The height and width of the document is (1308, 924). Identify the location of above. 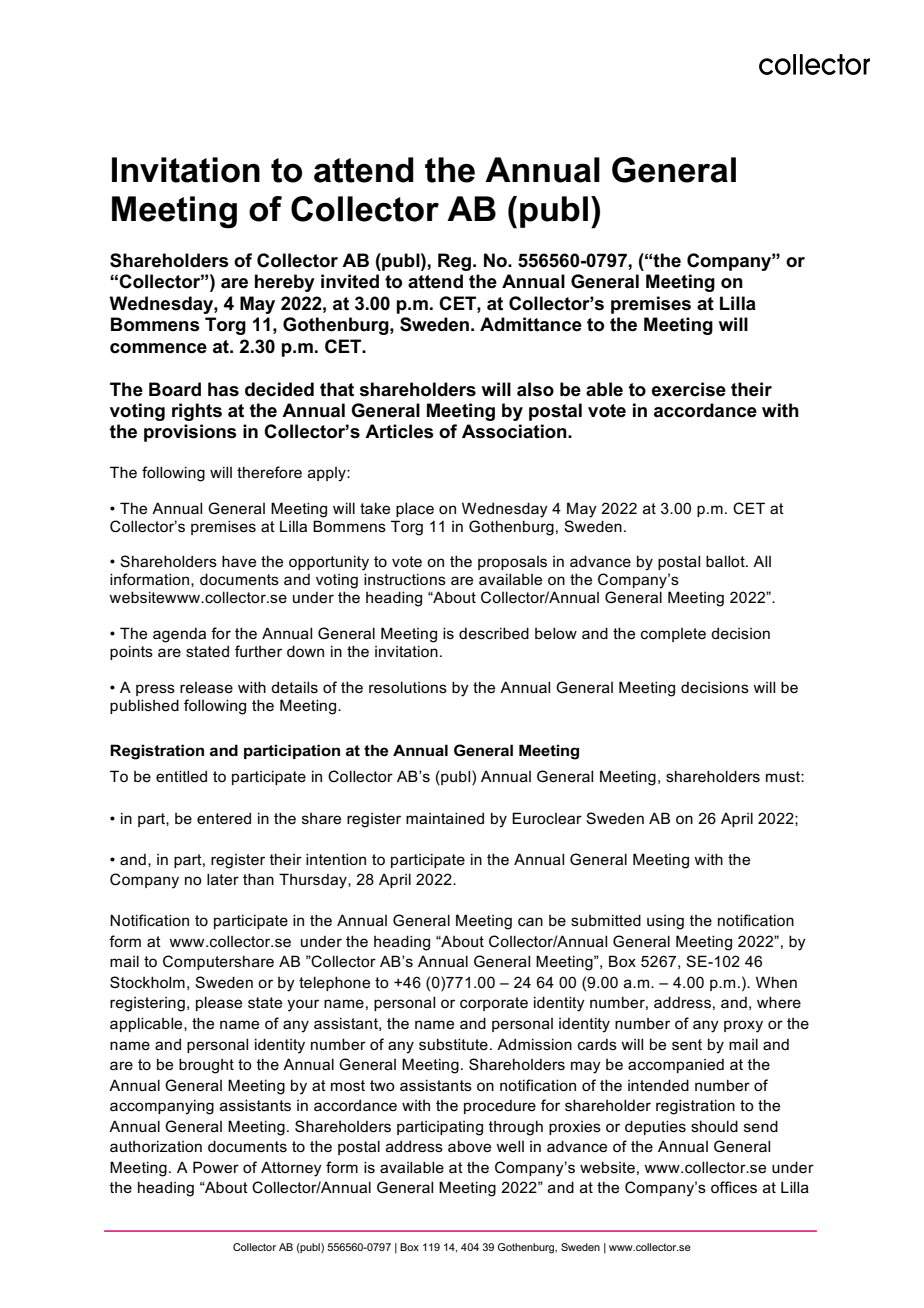
(469, 1146).
